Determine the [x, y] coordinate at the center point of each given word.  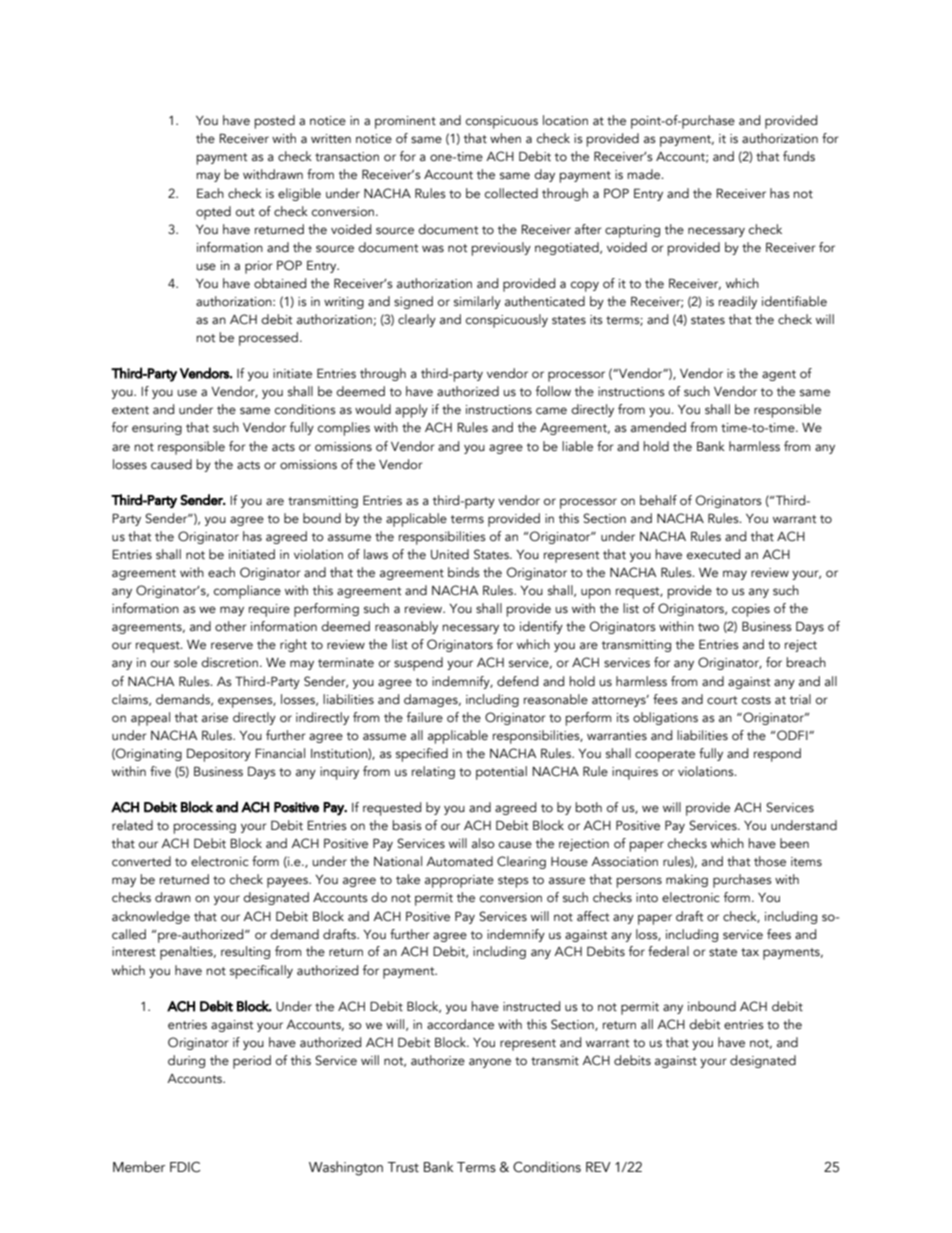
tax [750, 952]
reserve [232, 645]
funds [799, 156]
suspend [418, 664]
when [505, 138]
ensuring [157, 429]
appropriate [459, 881]
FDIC [185, 1167]
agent [779, 375]
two [708, 627]
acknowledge [151, 917]
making [687, 880]
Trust [403, 1167]
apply [411, 411]
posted [275, 122]
